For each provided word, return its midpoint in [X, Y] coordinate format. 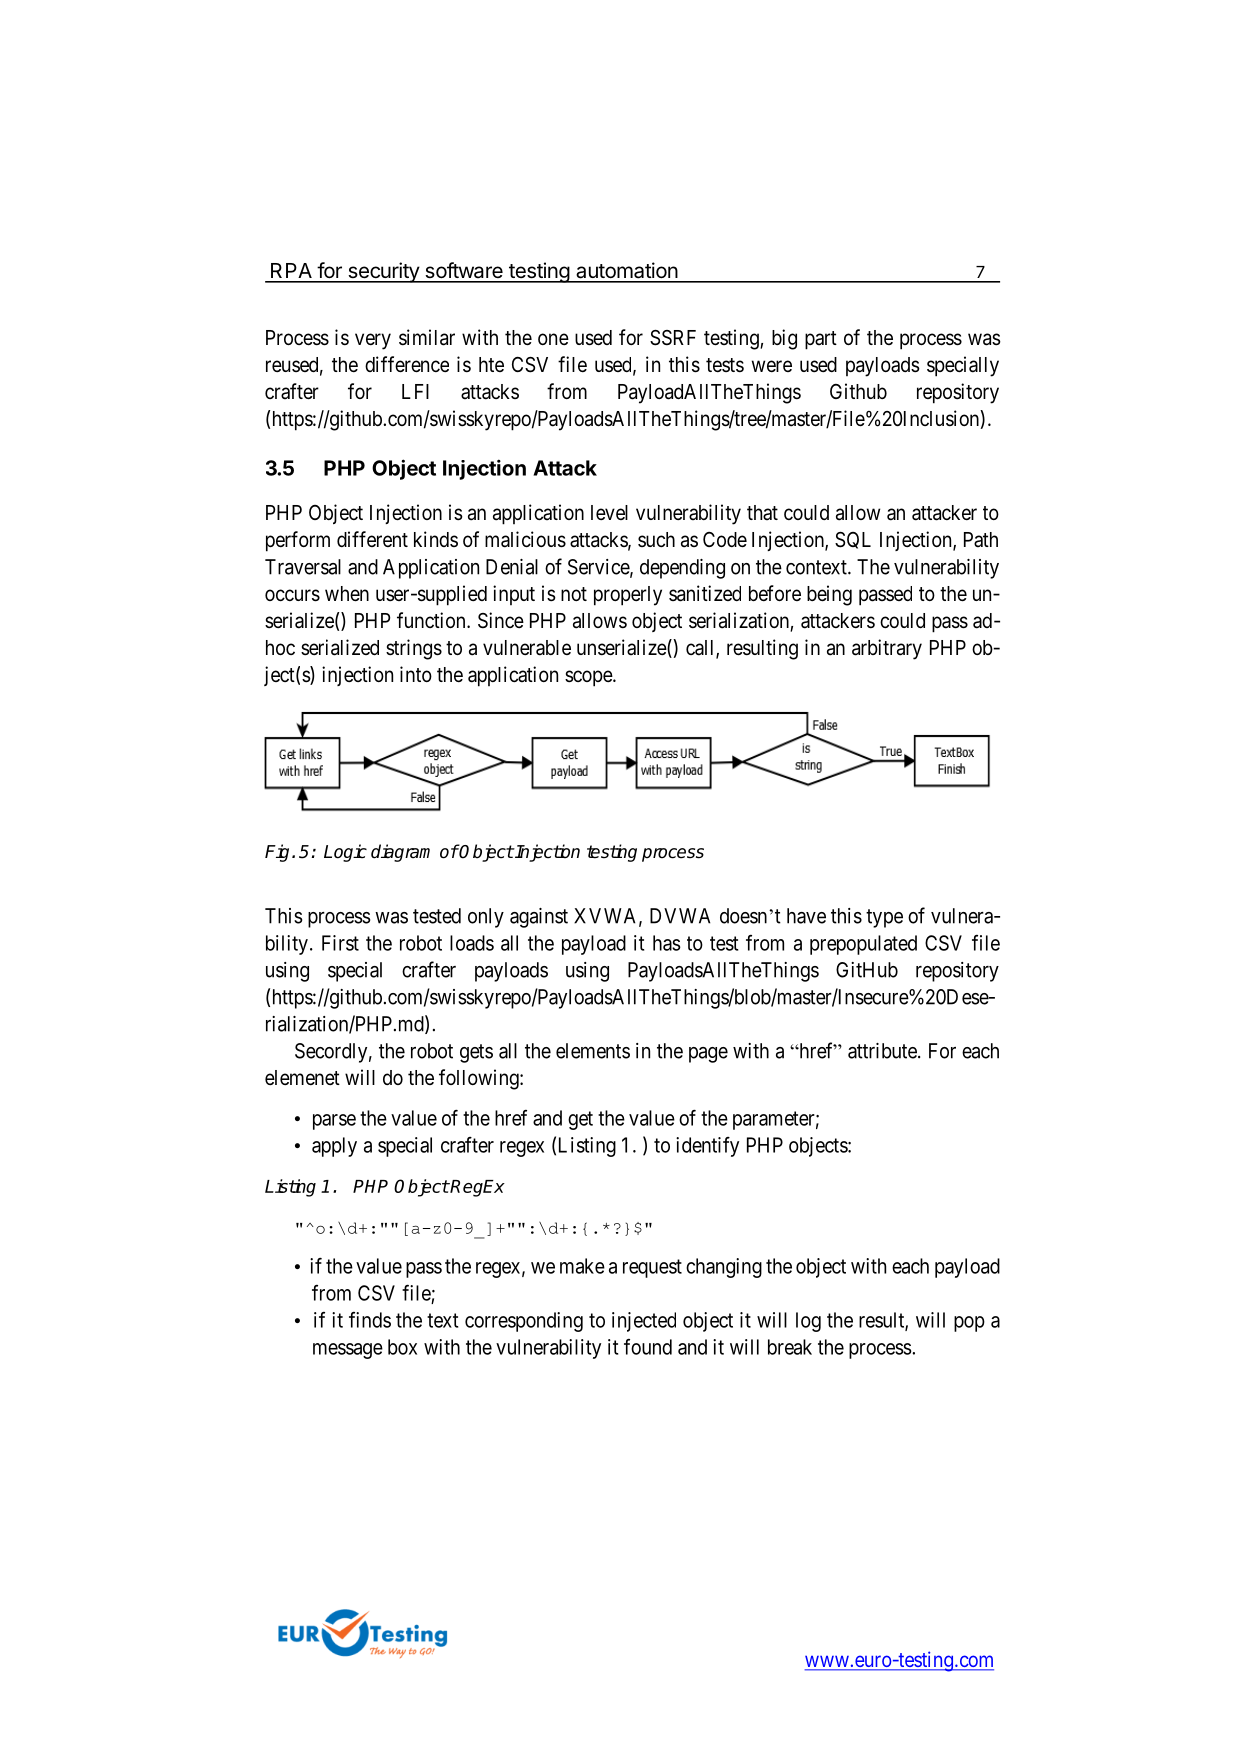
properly [628, 596]
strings [414, 649]
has [667, 943]
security [383, 272]
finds [370, 1320]
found [648, 1347]
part [821, 340]
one [553, 339]
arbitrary [887, 649]
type [884, 918]
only [486, 918]
